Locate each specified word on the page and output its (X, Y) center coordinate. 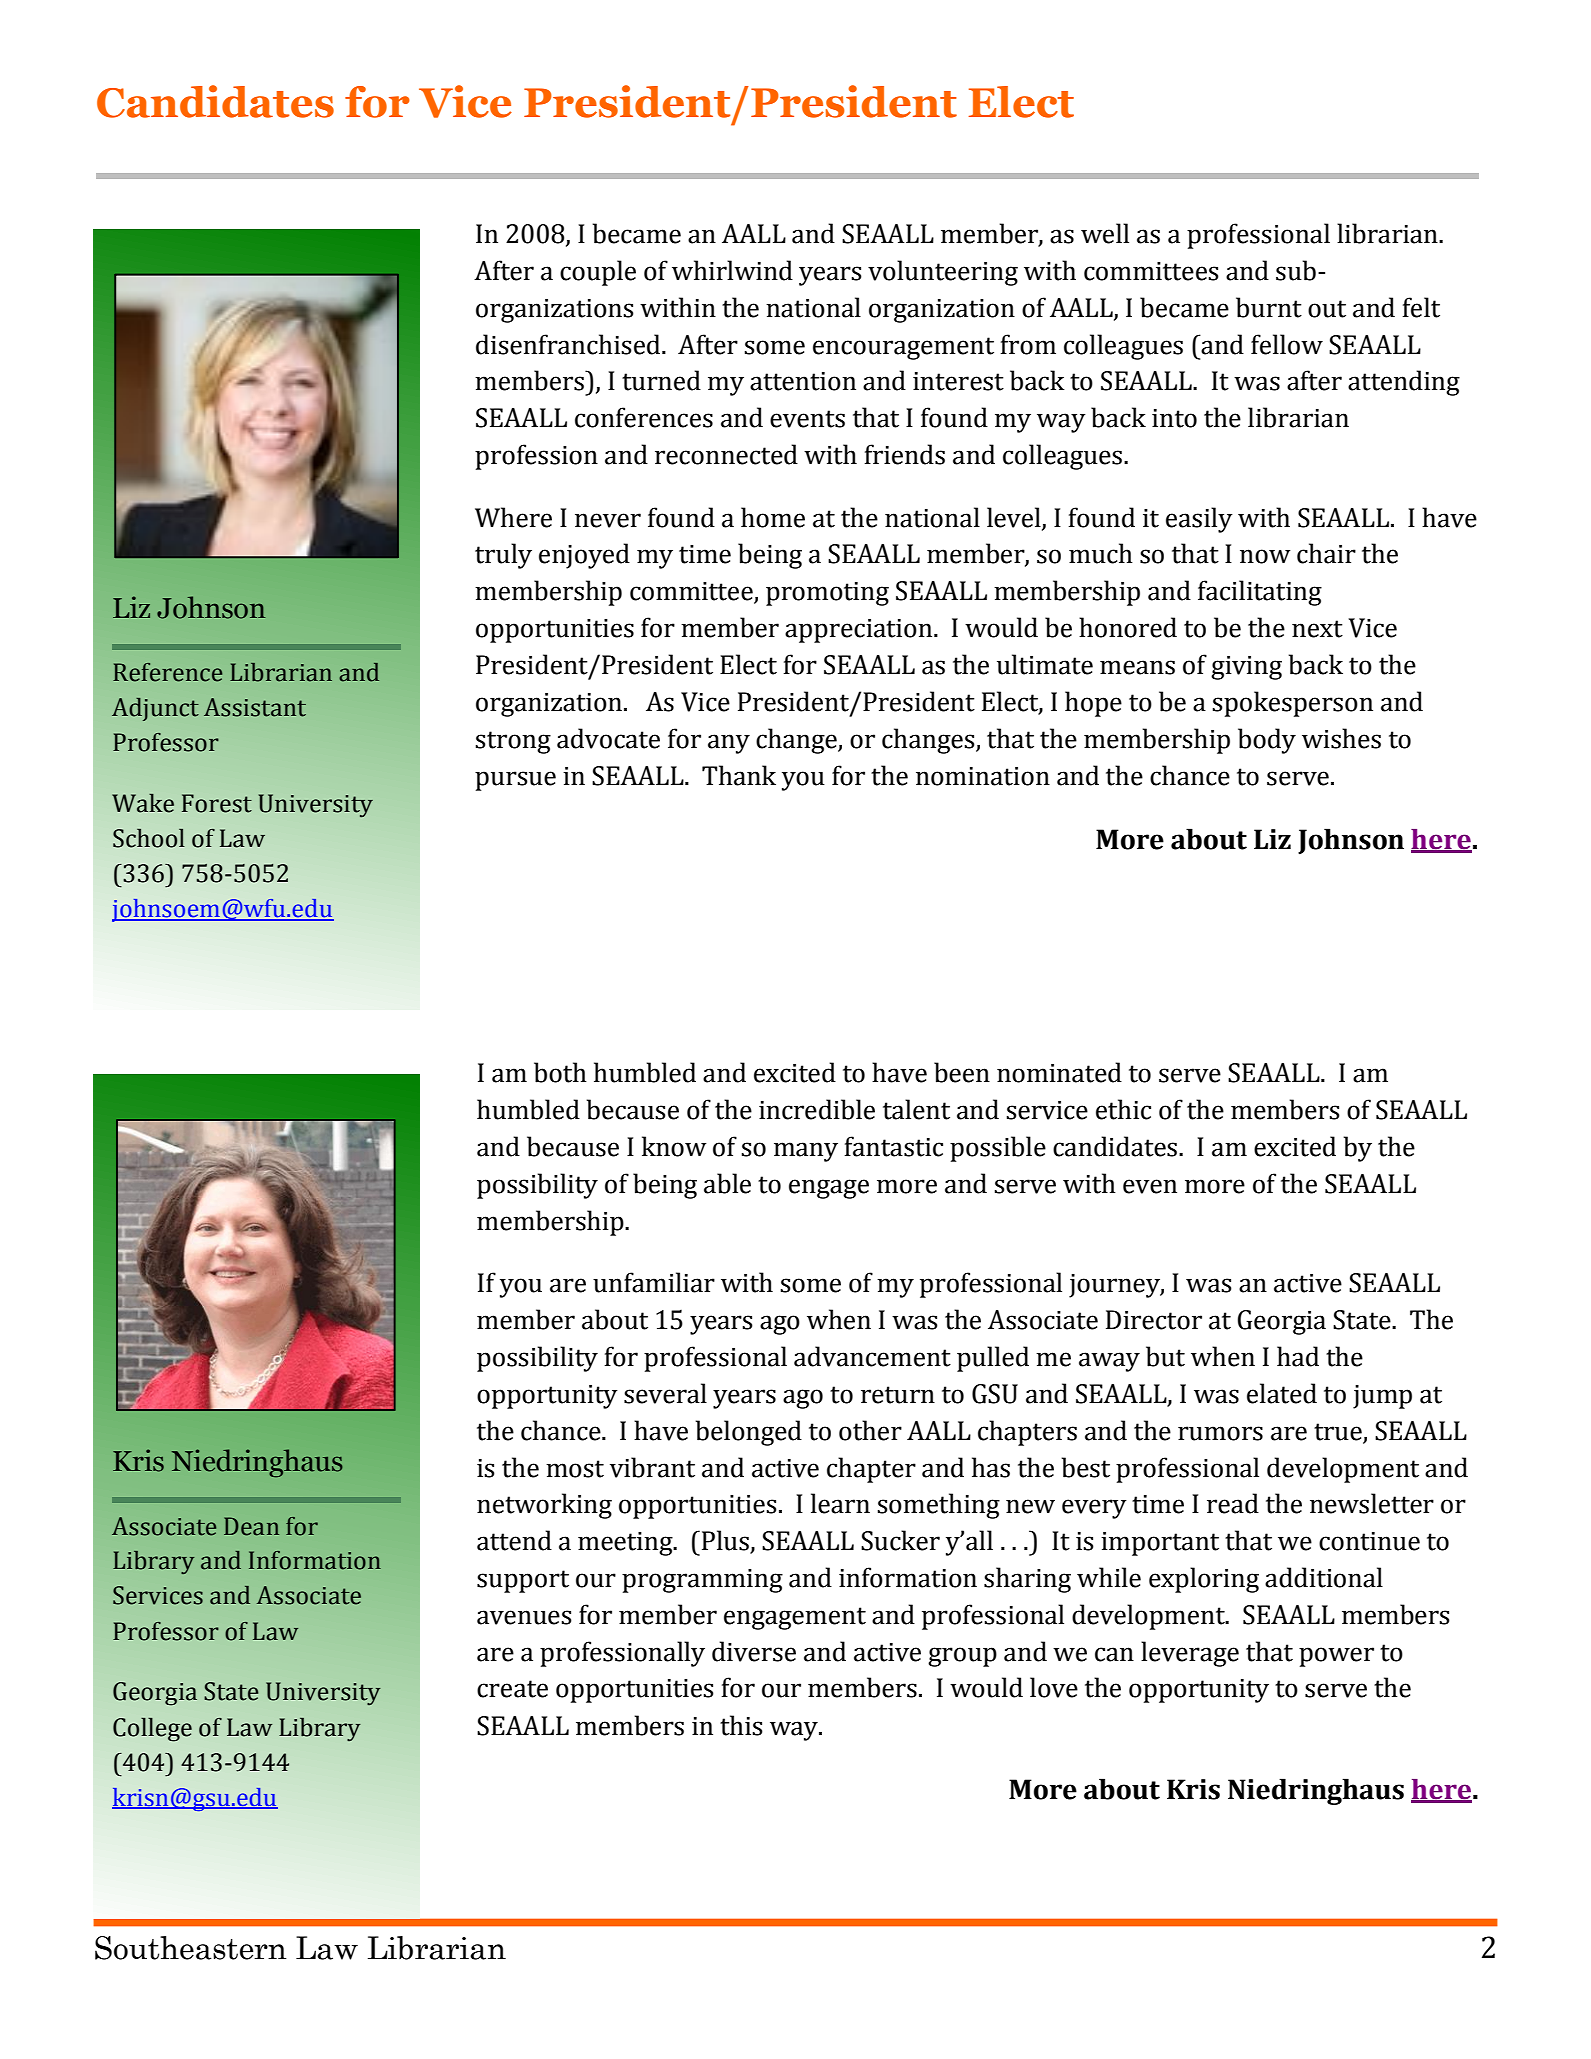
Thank (739, 775)
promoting (827, 594)
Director (1154, 1320)
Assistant (255, 707)
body (1267, 741)
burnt (1269, 307)
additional (1324, 1577)
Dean (251, 1526)
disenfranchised (569, 344)
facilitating (1260, 593)
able (727, 1183)
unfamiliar (654, 1282)
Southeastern (191, 1948)
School (149, 838)
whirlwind (732, 270)
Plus (726, 1541)
